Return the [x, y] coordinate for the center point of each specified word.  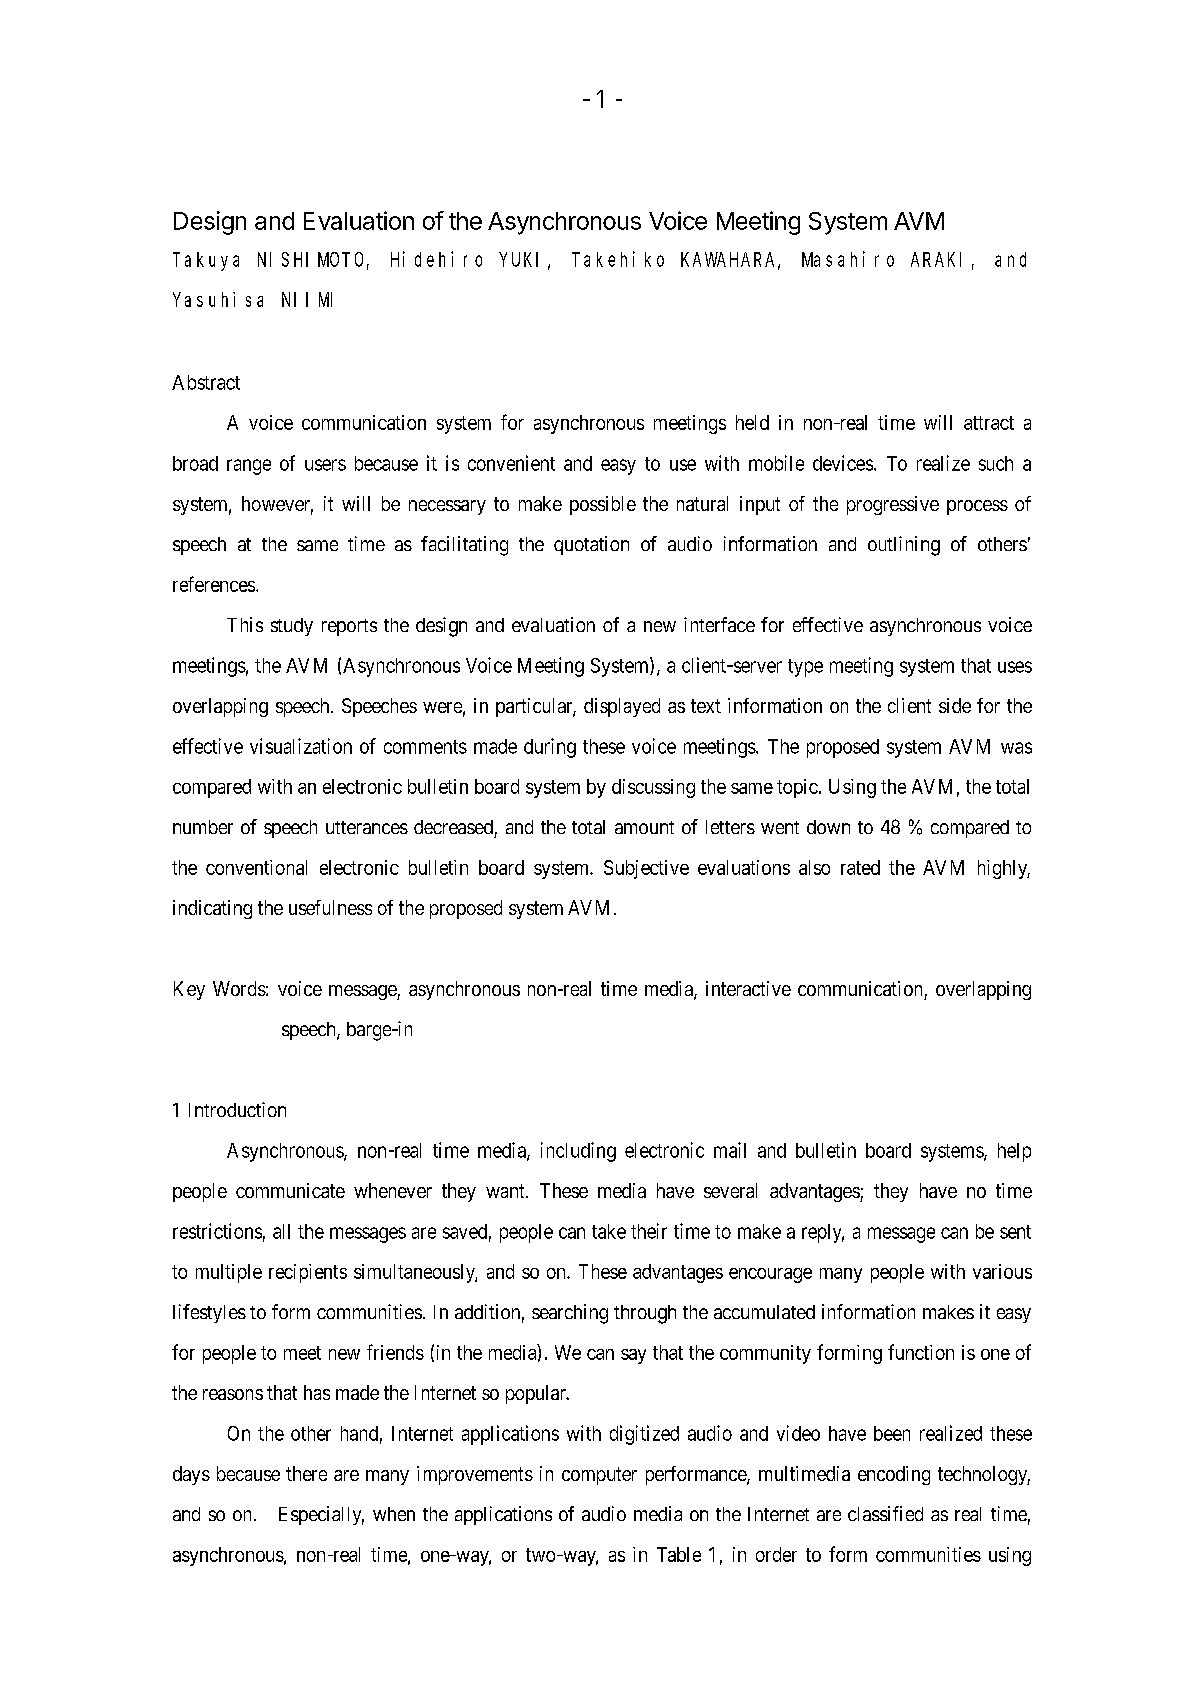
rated [860, 867]
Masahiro [848, 259]
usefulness [330, 907]
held [752, 422]
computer [599, 1476]
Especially [321, 1515]
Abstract [206, 382]
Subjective [646, 869]
